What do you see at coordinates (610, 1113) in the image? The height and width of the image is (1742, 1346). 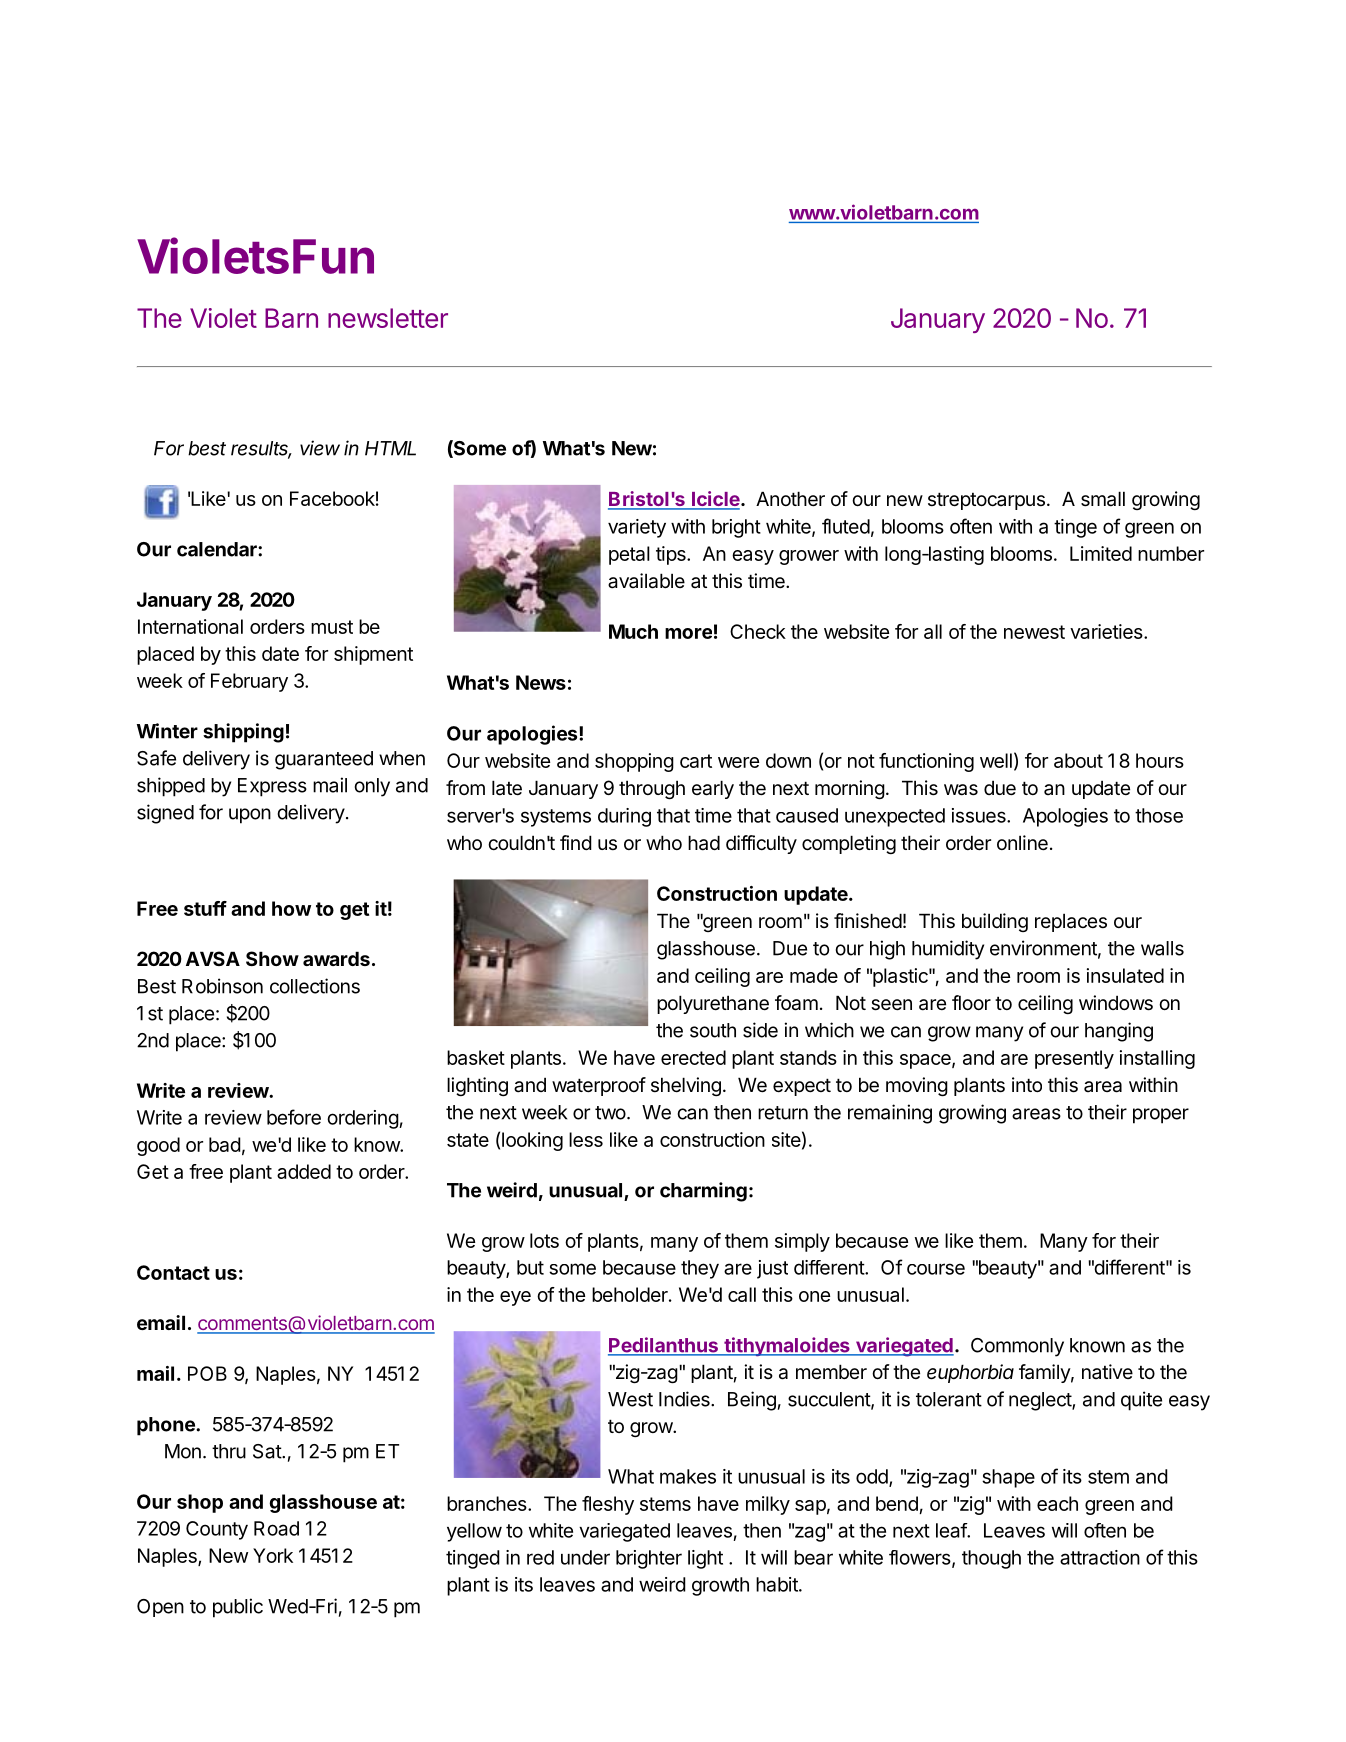 I see `two` at bounding box center [610, 1113].
